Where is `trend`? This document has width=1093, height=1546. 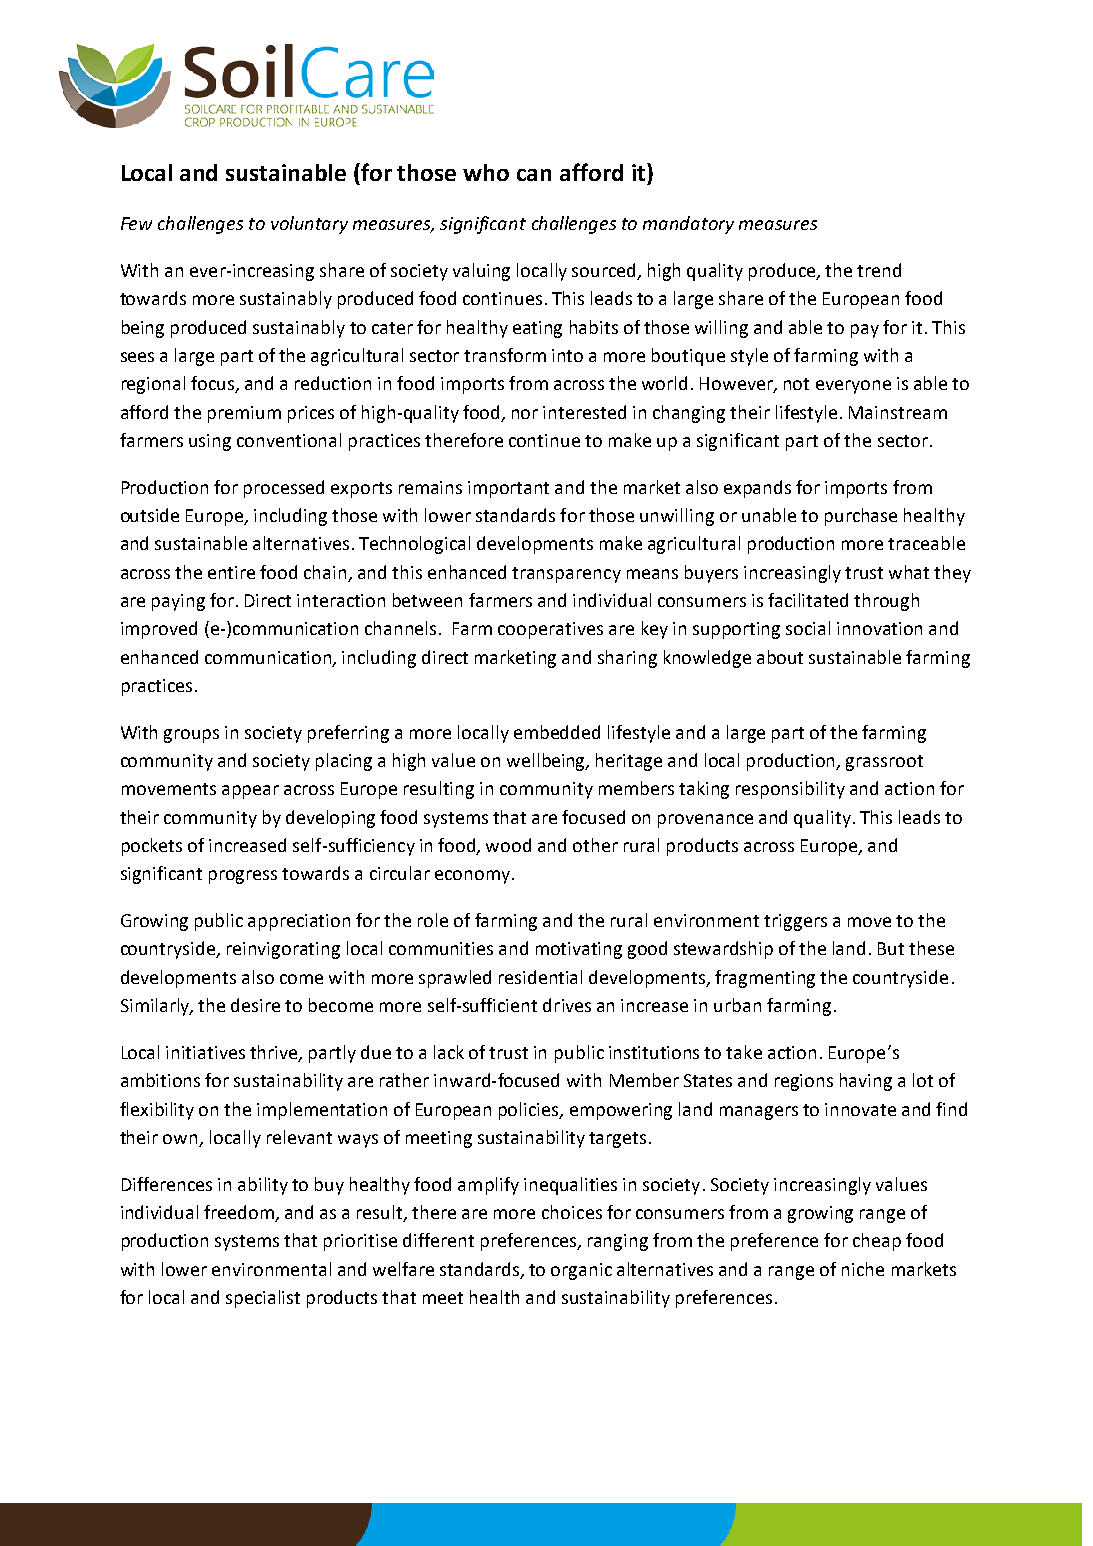
trend is located at coordinates (879, 270).
